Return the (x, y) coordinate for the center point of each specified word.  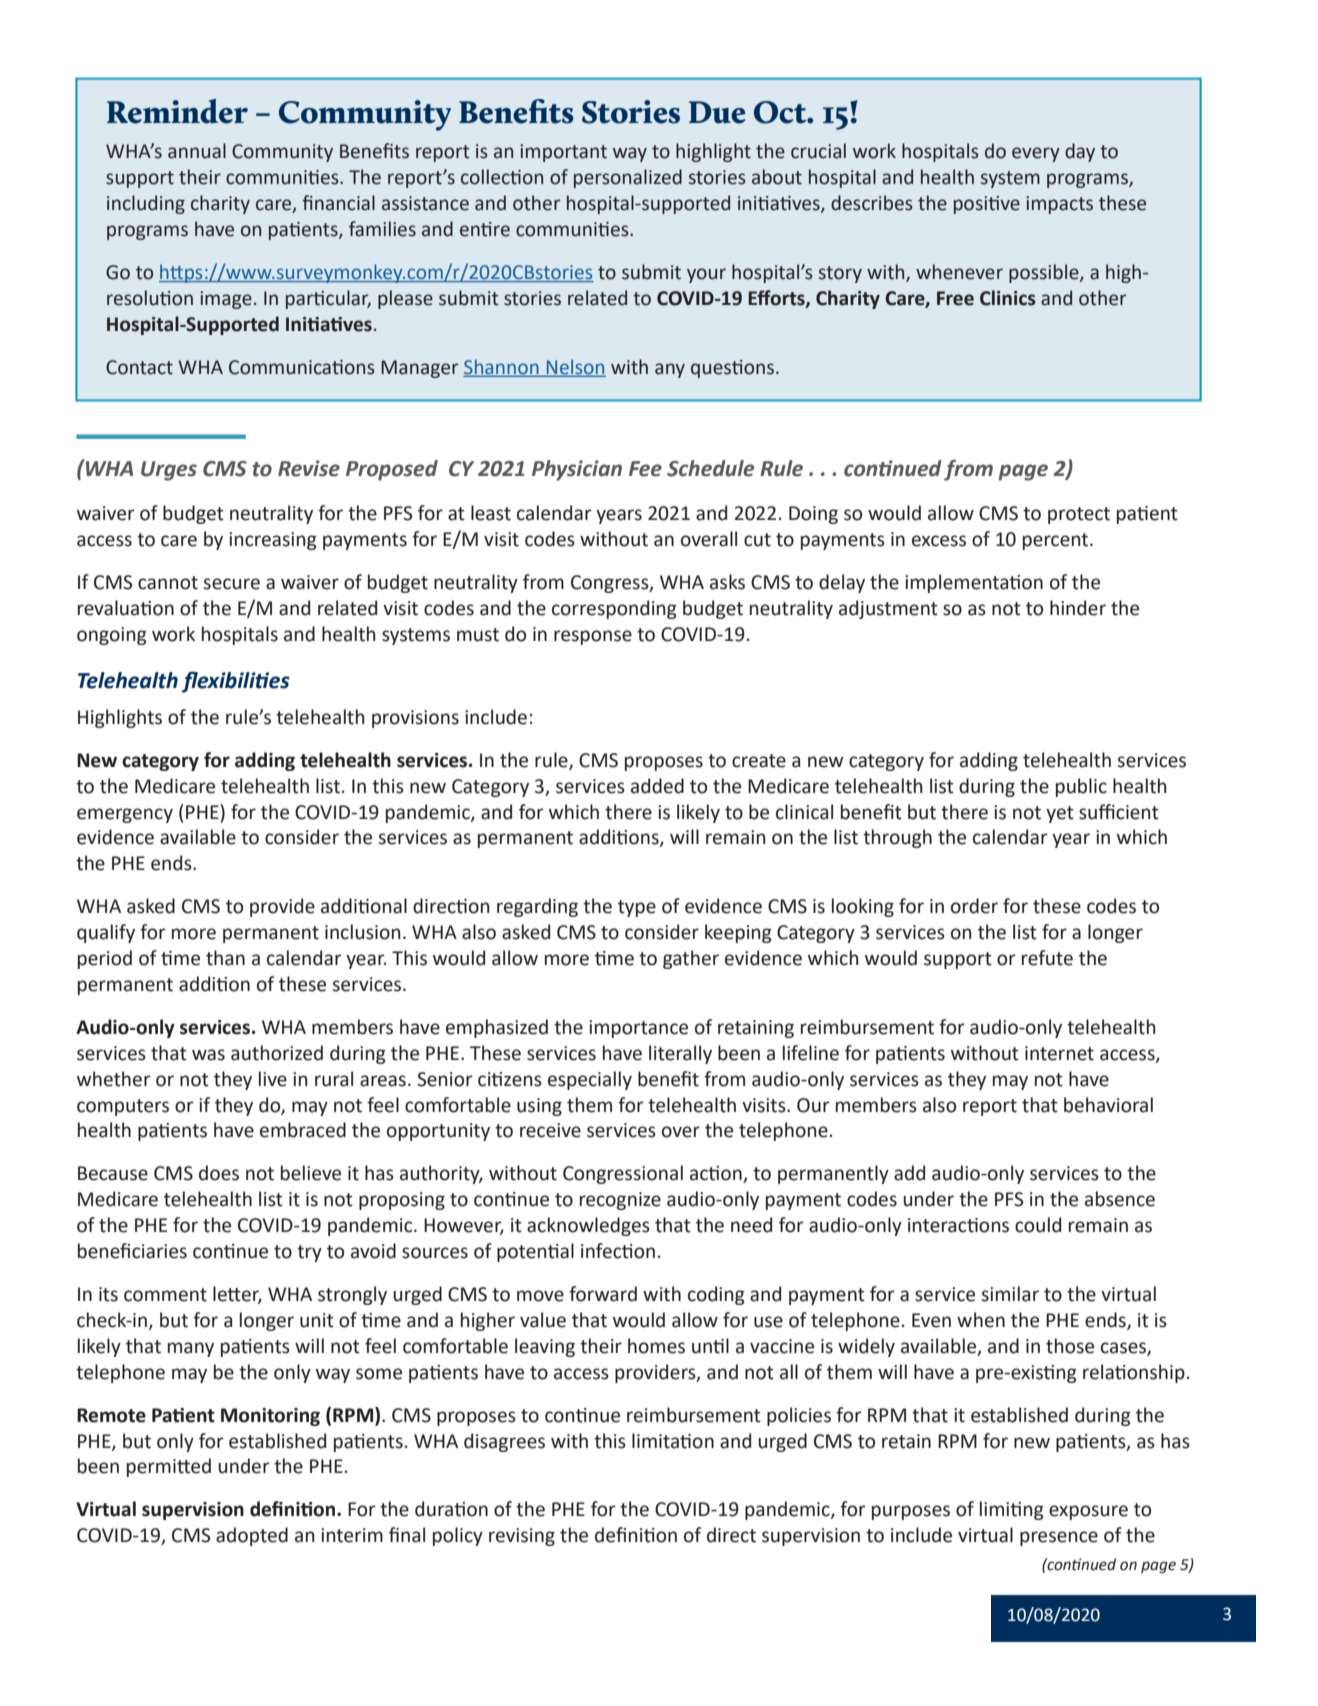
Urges (169, 471)
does (219, 1173)
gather (691, 959)
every (1036, 154)
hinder (1078, 608)
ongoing (112, 636)
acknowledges (588, 1226)
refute (1047, 958)
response (593, 637)
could (1038, 1225)
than (225, 958)
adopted (252, 1536)
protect (1079, 515)
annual (197, 151)
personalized (628, 178)
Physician (577, 470)
